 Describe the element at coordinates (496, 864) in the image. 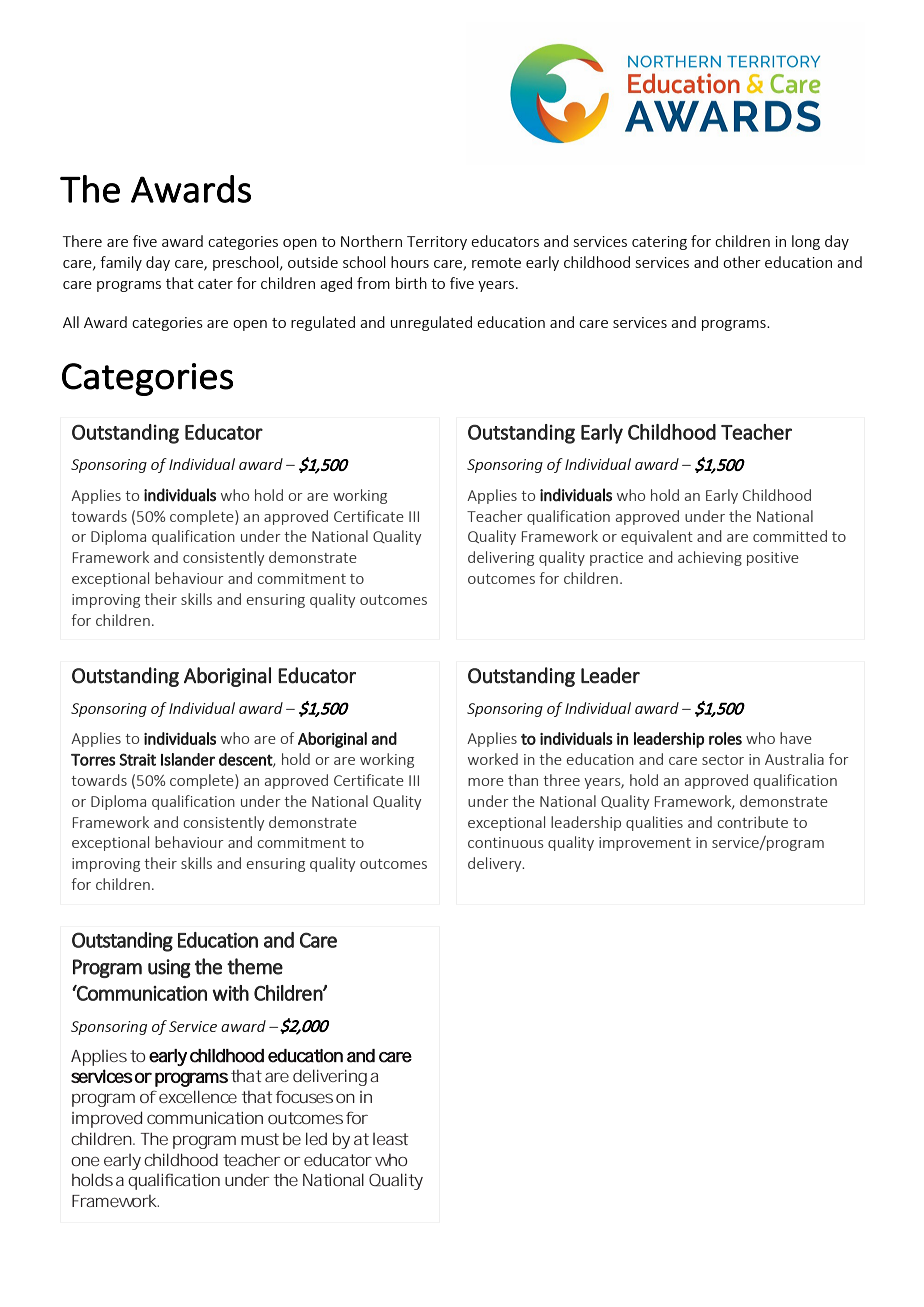

I see `delivery` at that location.
